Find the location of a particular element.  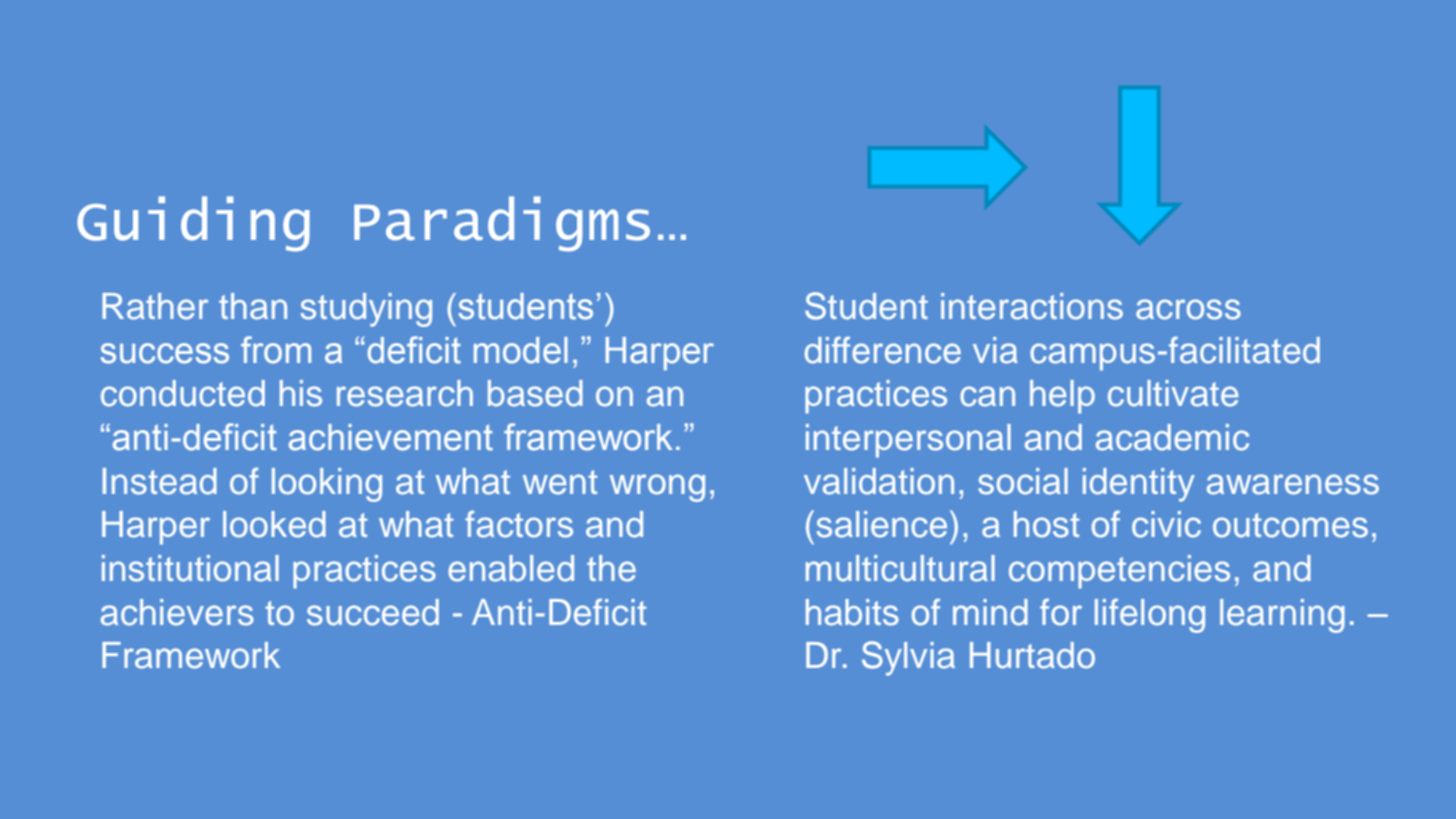

his is located at coordinates (301, 393).
